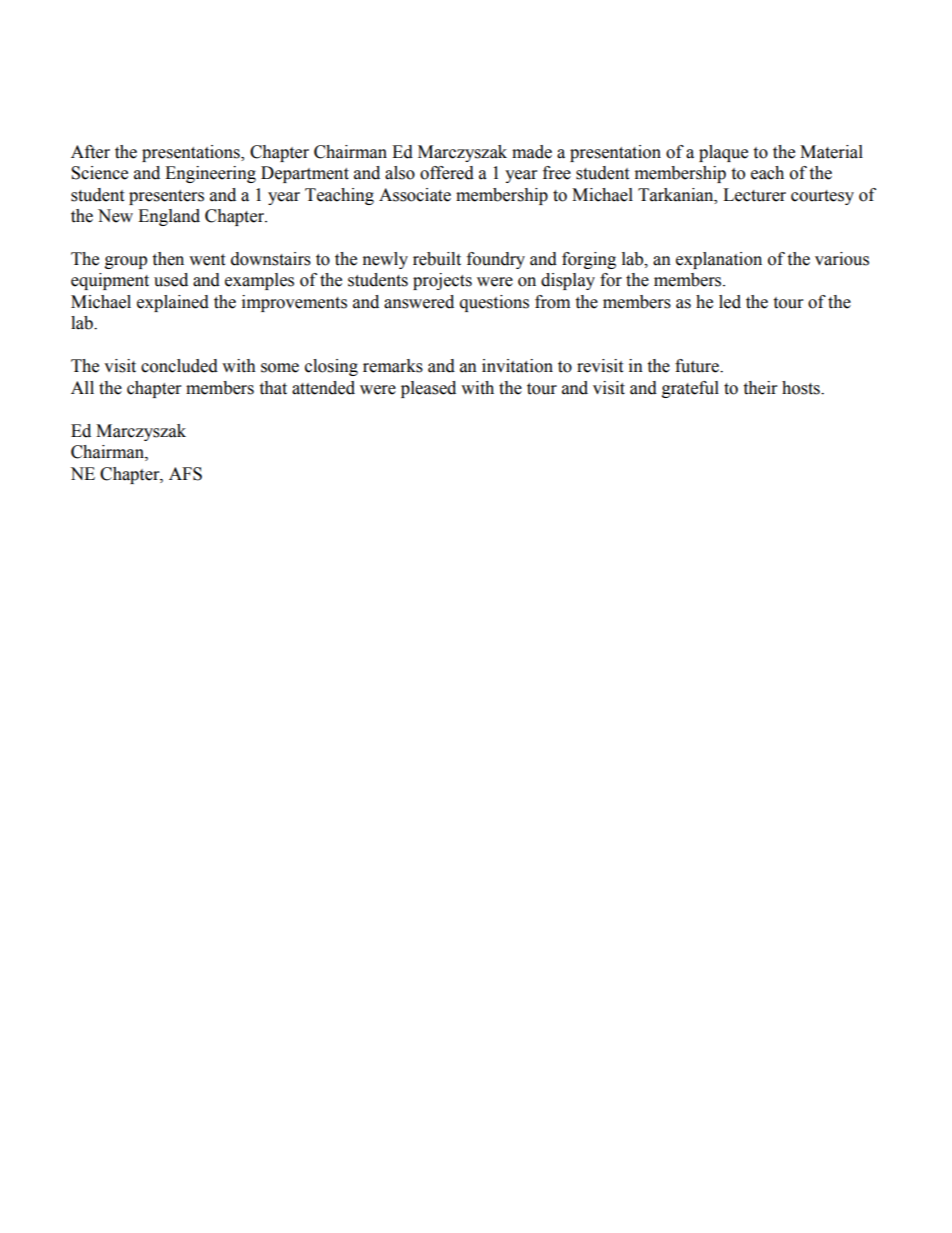 This document has width=952, height=1233. What do you see at coordinates (730, 302) in the document?
I see `led` at bounding box center [730, 302].
